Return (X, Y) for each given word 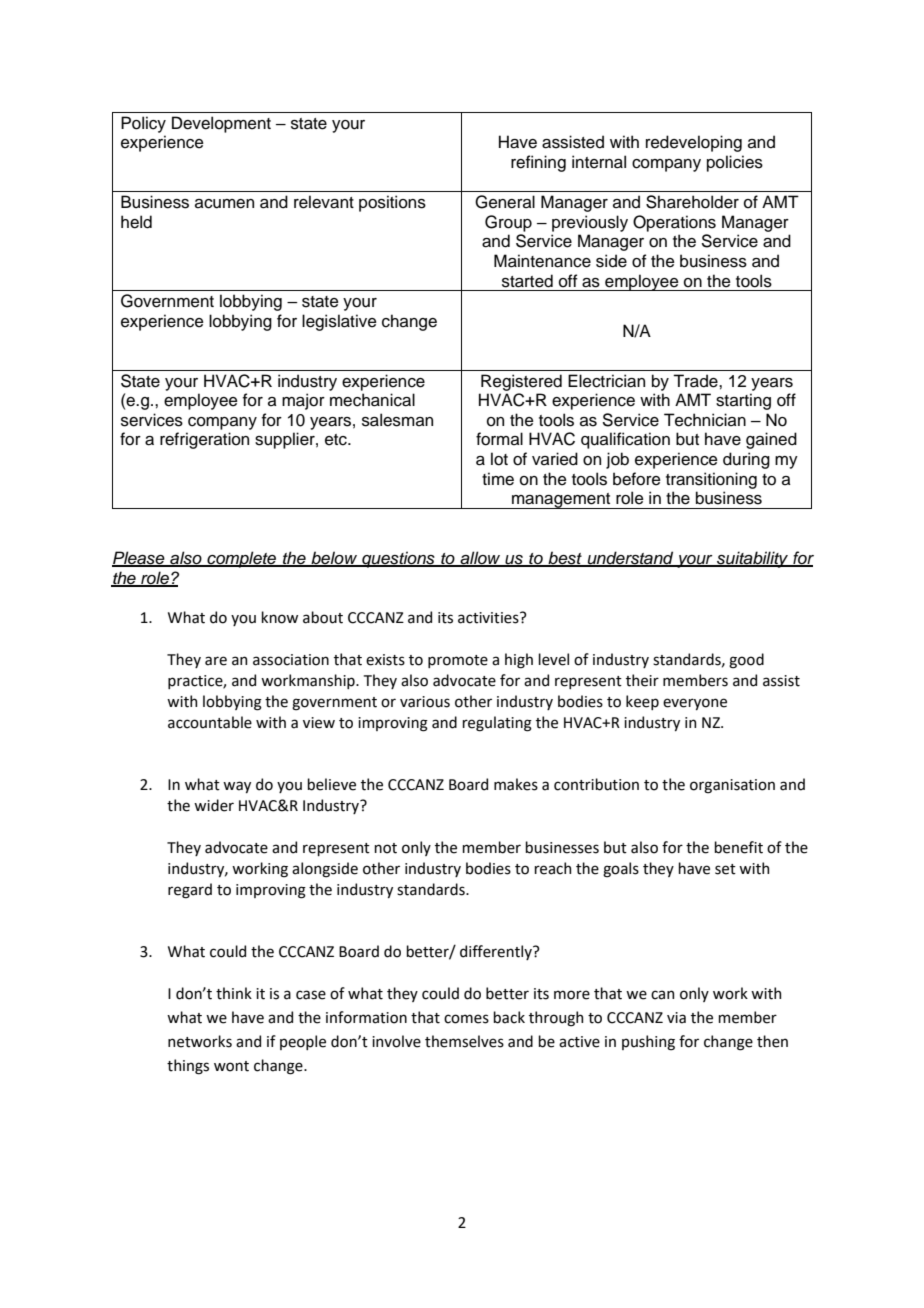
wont (231, 1066)
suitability (753, 559)
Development (221, 124)
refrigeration (204, 440)
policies (735, 163)
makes (516, 784)
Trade (696, 381)
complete (242, 559)
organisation (732, 786)
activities (489, 618)
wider (214, 805)
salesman (397, 420)
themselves (464, 1041)
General (505, 202)
